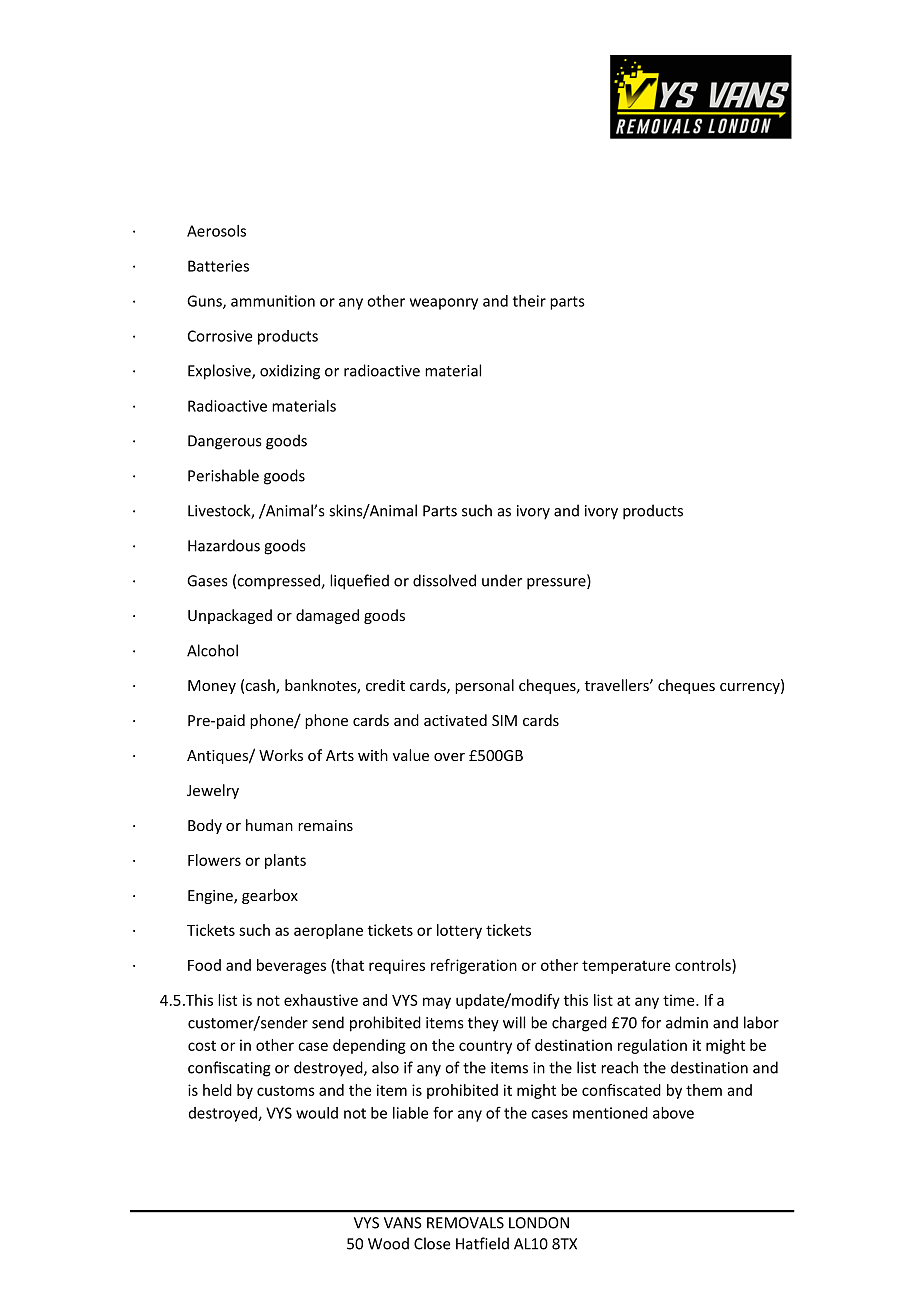  Describe the element at coordinates (444, 304) in the page. I see `weaponry` at that location.
